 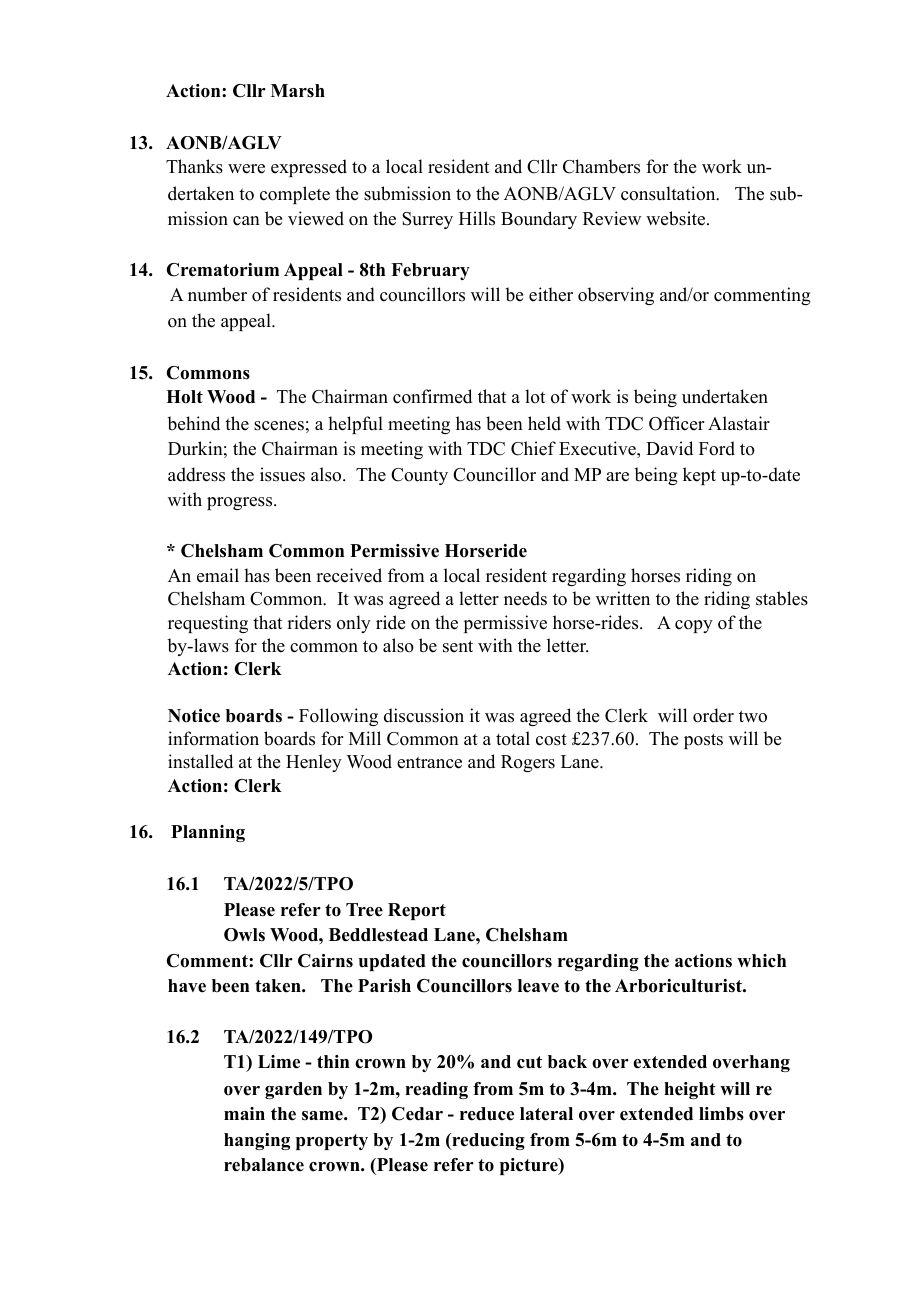 I want to click on sent, so click(x=458, y=646).
